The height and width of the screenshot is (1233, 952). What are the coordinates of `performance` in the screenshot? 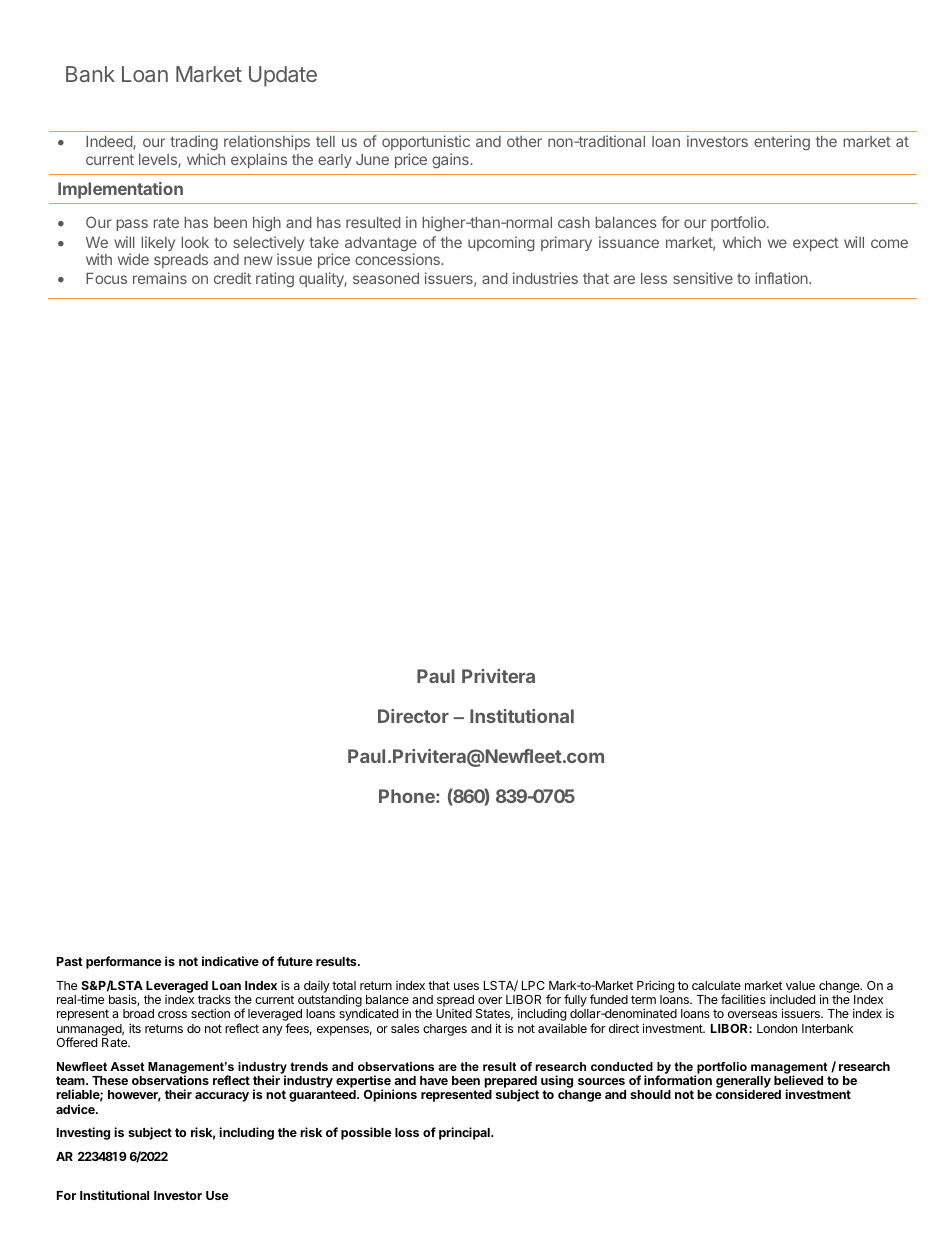 It's located at (124, 962).
